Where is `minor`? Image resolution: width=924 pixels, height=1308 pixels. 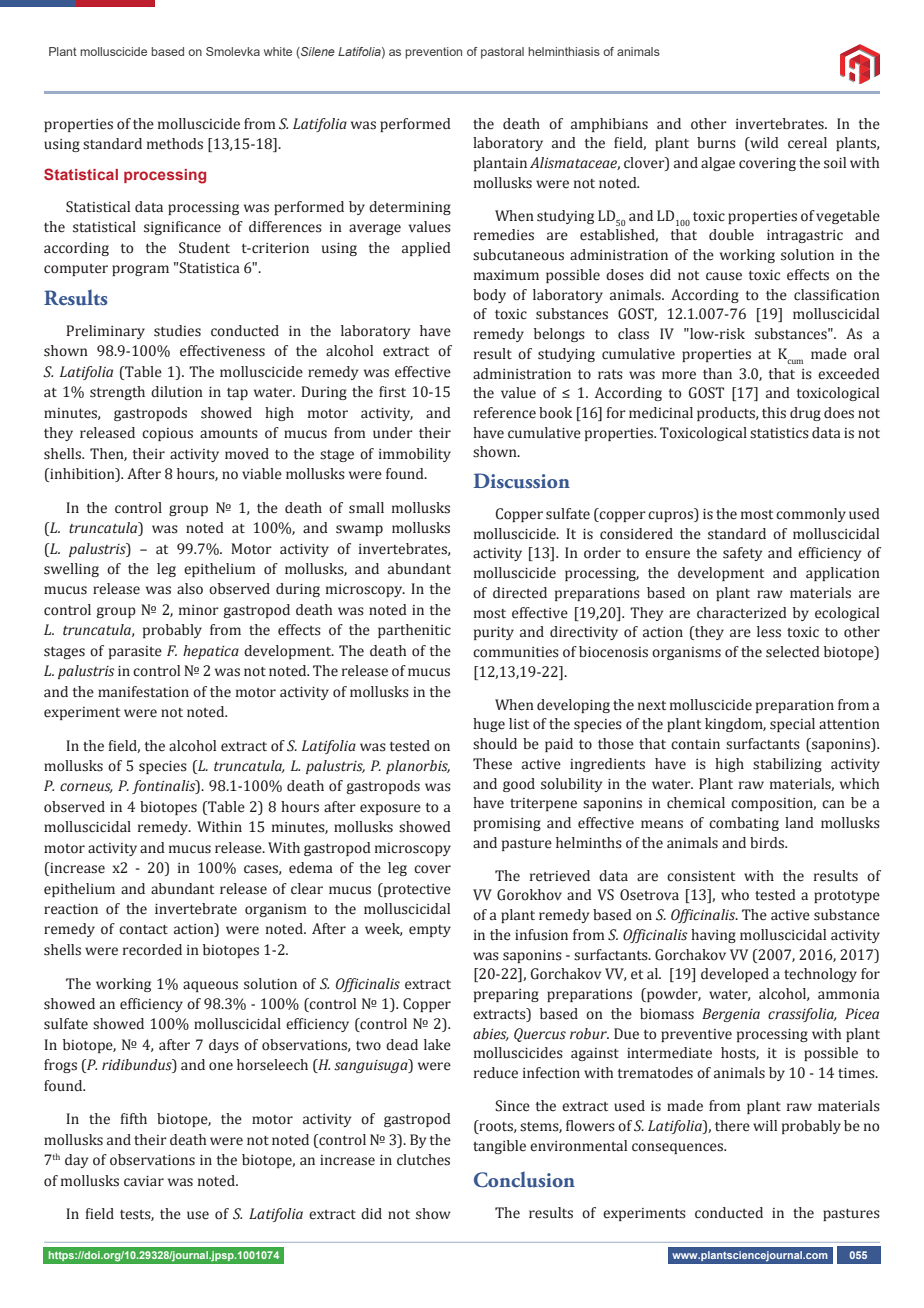 minor is located at coordinates (199, 610).
